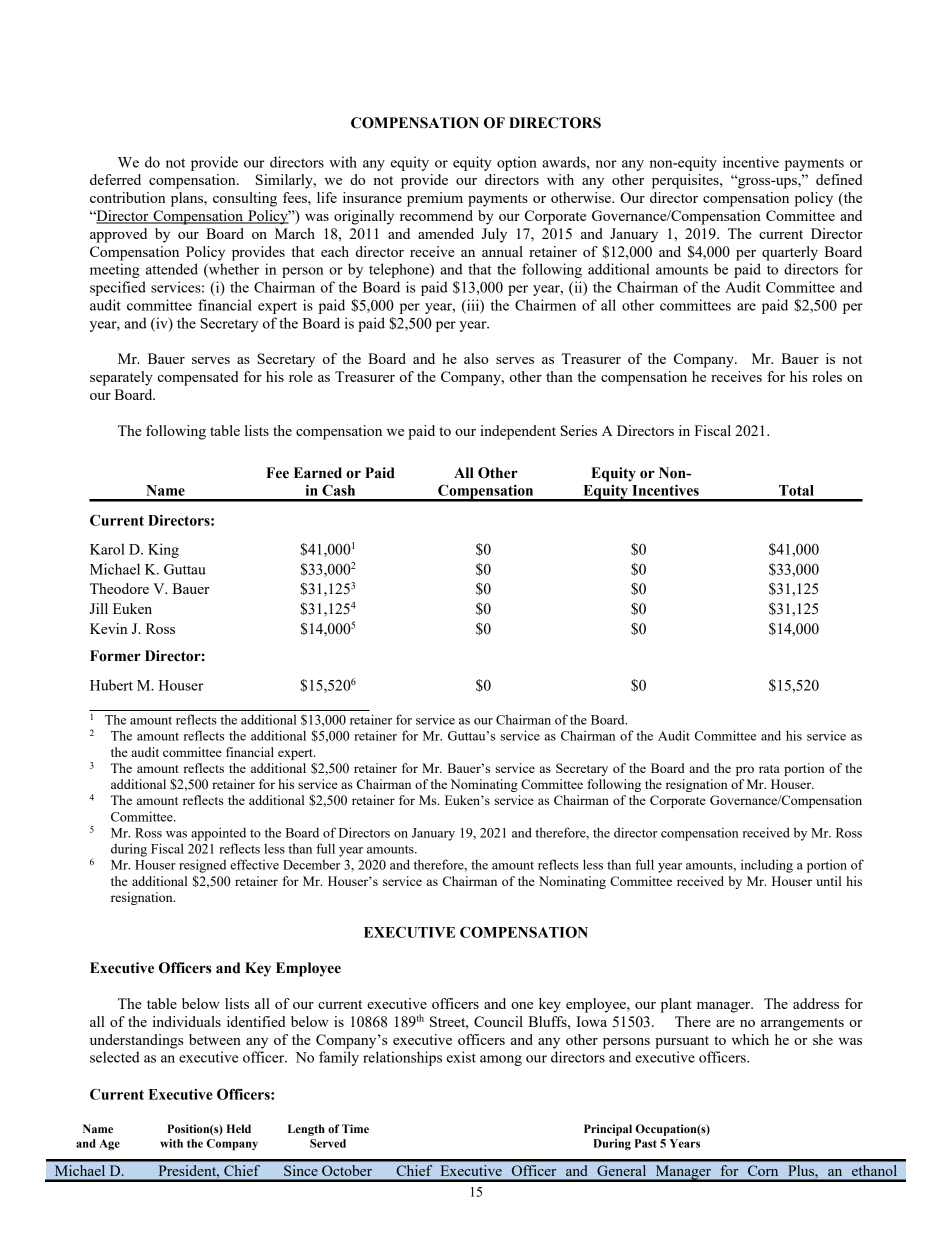 This page has width=952, height=1233. What do you see at coordinates (839, 179) in the page?
I see `defined` at bounding box center [839, 179].
